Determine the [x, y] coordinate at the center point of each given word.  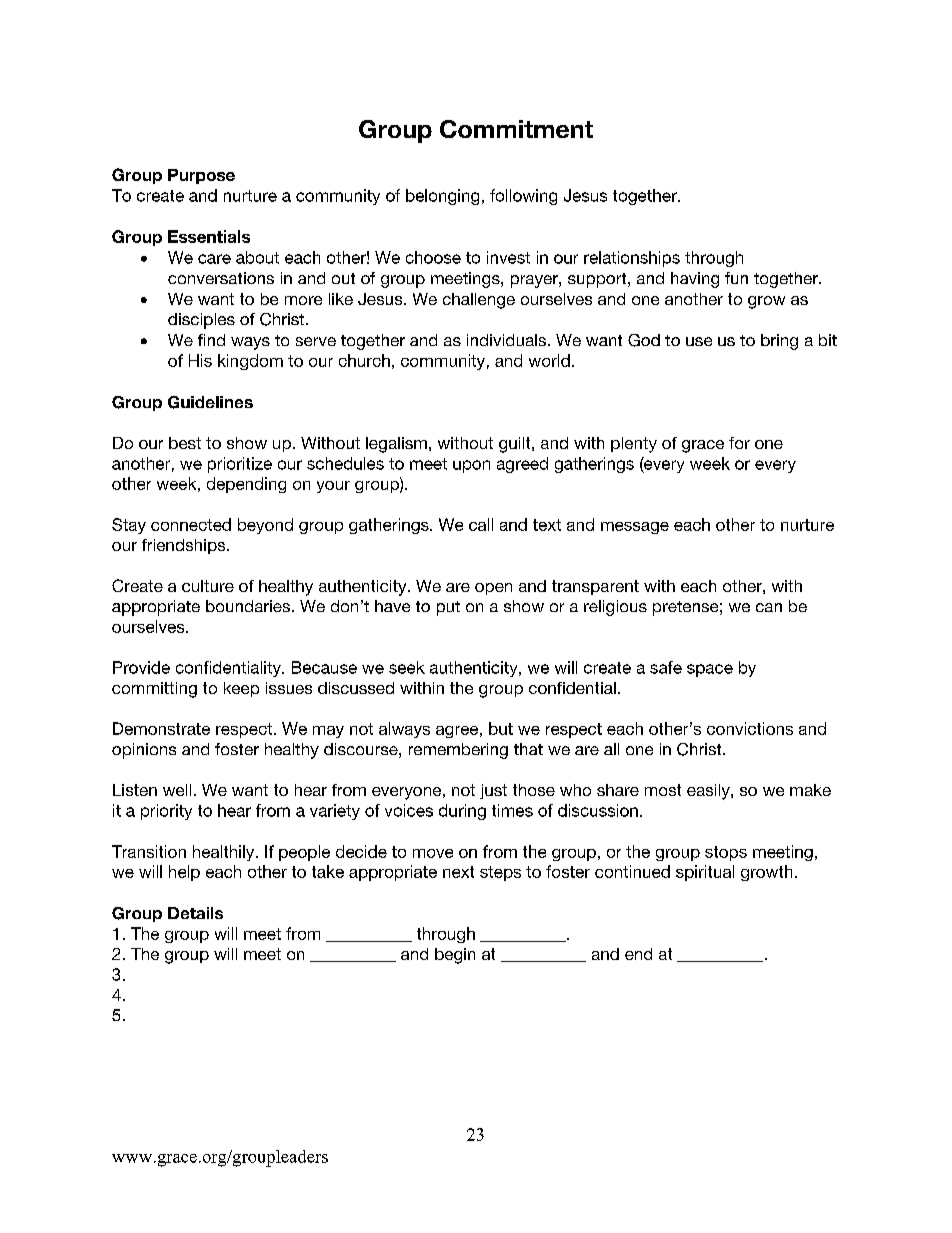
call [481, 524]
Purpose [201, 176]
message [635, 528]
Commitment [516, 129]
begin [455, 956]
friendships [185, 546]
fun [736, 278]
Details [195, 913]
